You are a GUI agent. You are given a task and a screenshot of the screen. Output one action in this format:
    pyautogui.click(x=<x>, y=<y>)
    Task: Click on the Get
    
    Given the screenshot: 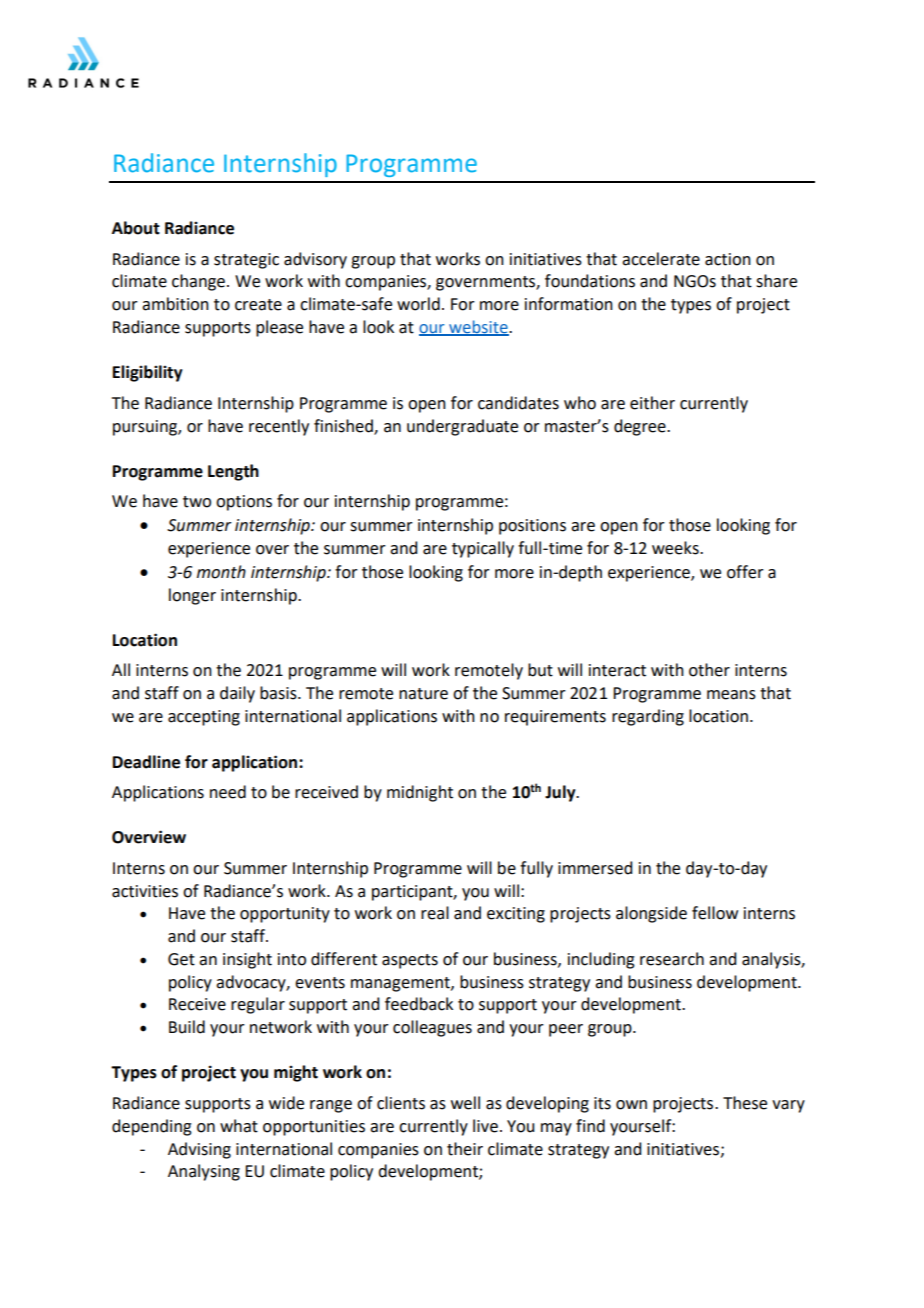 What is the action you would take?
    pyautogui.click(x=181, y=959)
